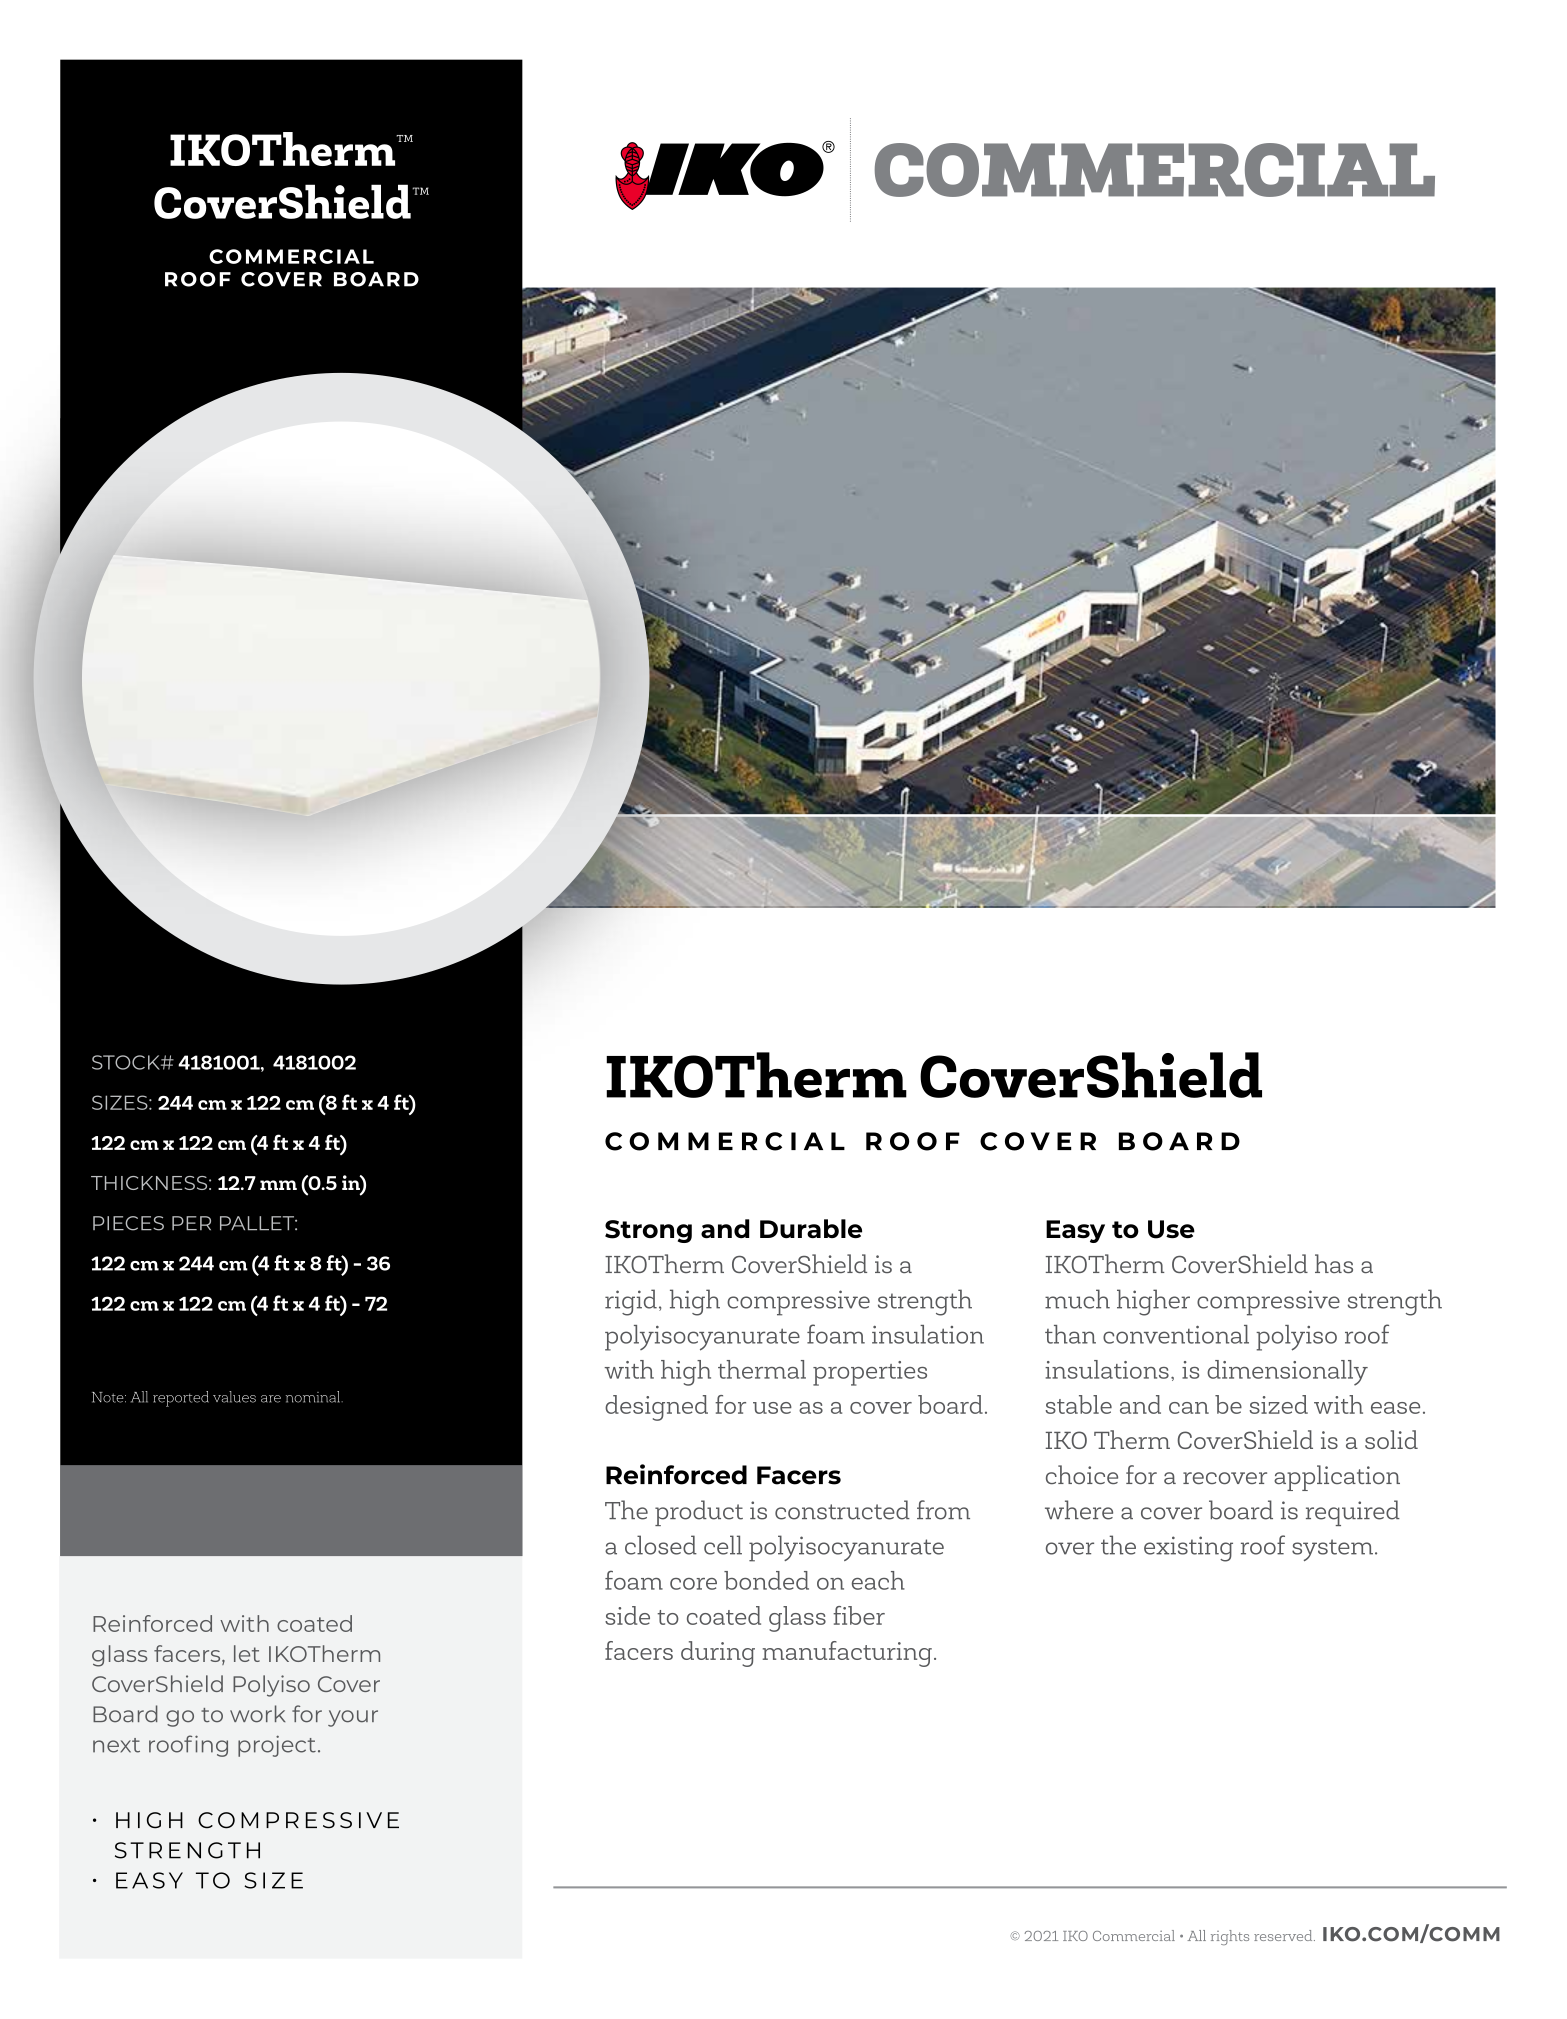 This image has width=1567, height=2019. Describe the element at coordinates (656, 1408) in the image. I see `designed` at that location.
